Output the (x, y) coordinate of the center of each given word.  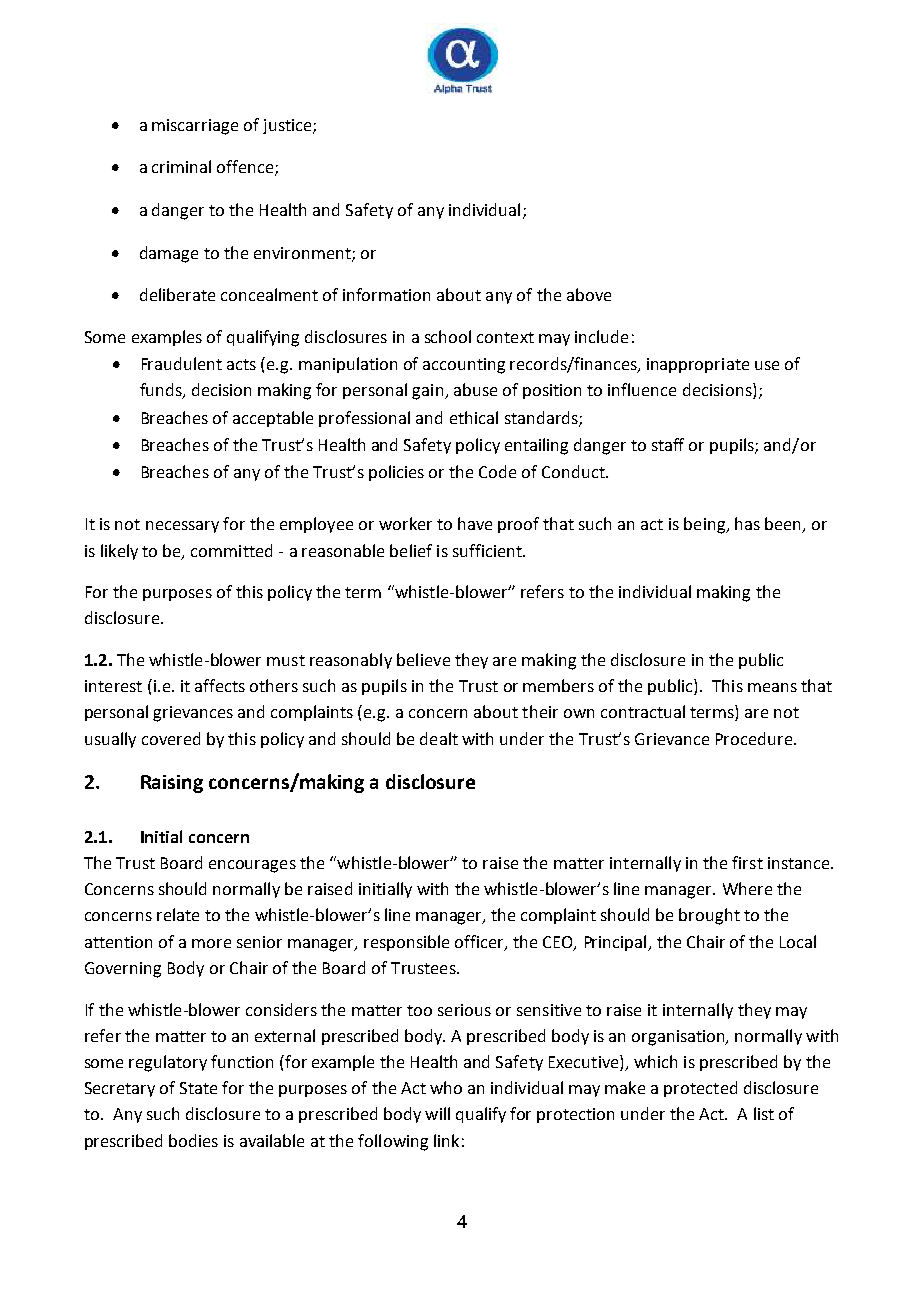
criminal (181, 166)
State (198, 1088)
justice (288, 126)
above (589, 294)
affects (220, 685)
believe (423, 659)
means (772, 687)
